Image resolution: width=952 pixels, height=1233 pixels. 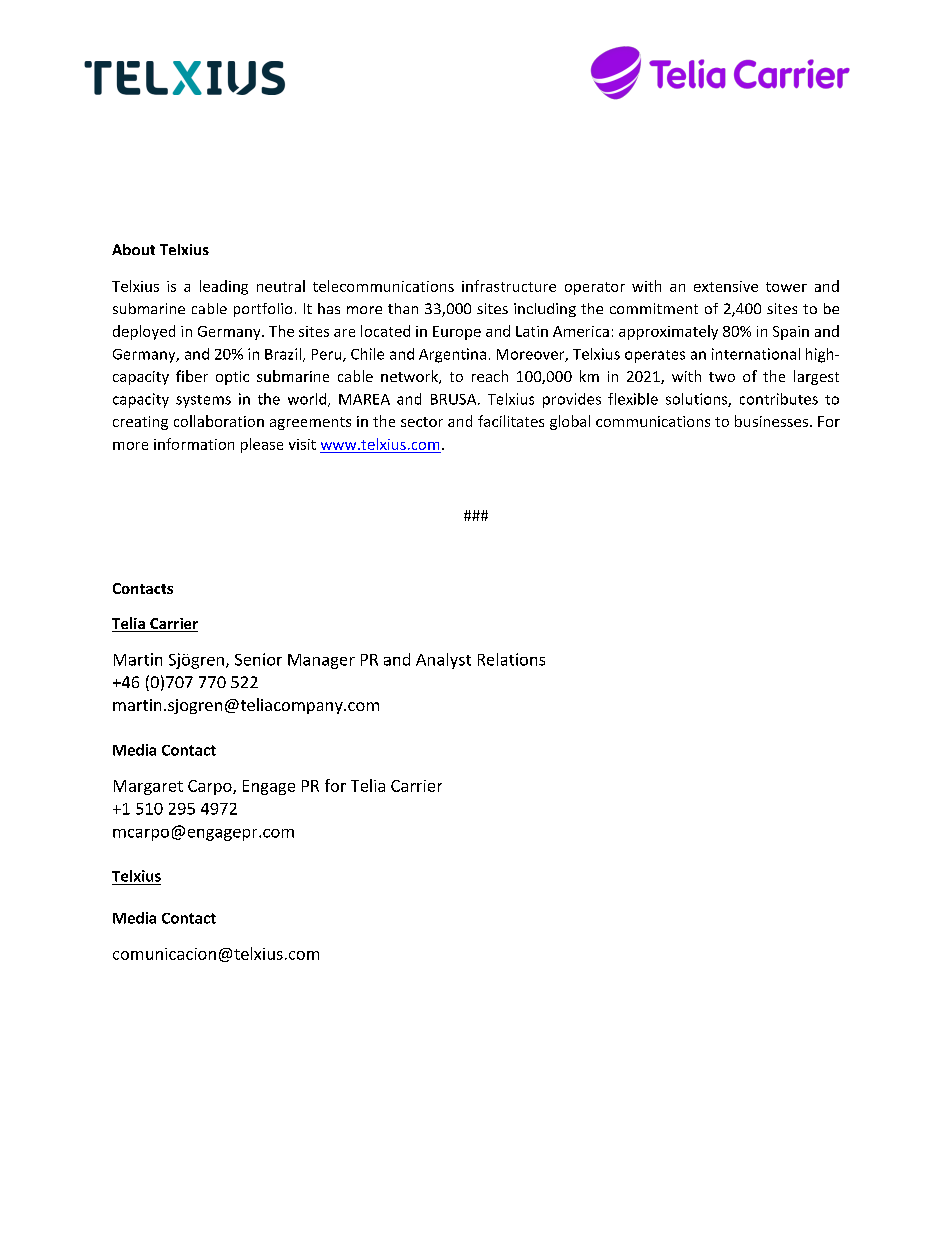 What do you see at coordinates (443, 661) in the page?
I see `Analyst` at bounding box center [443, 661].
